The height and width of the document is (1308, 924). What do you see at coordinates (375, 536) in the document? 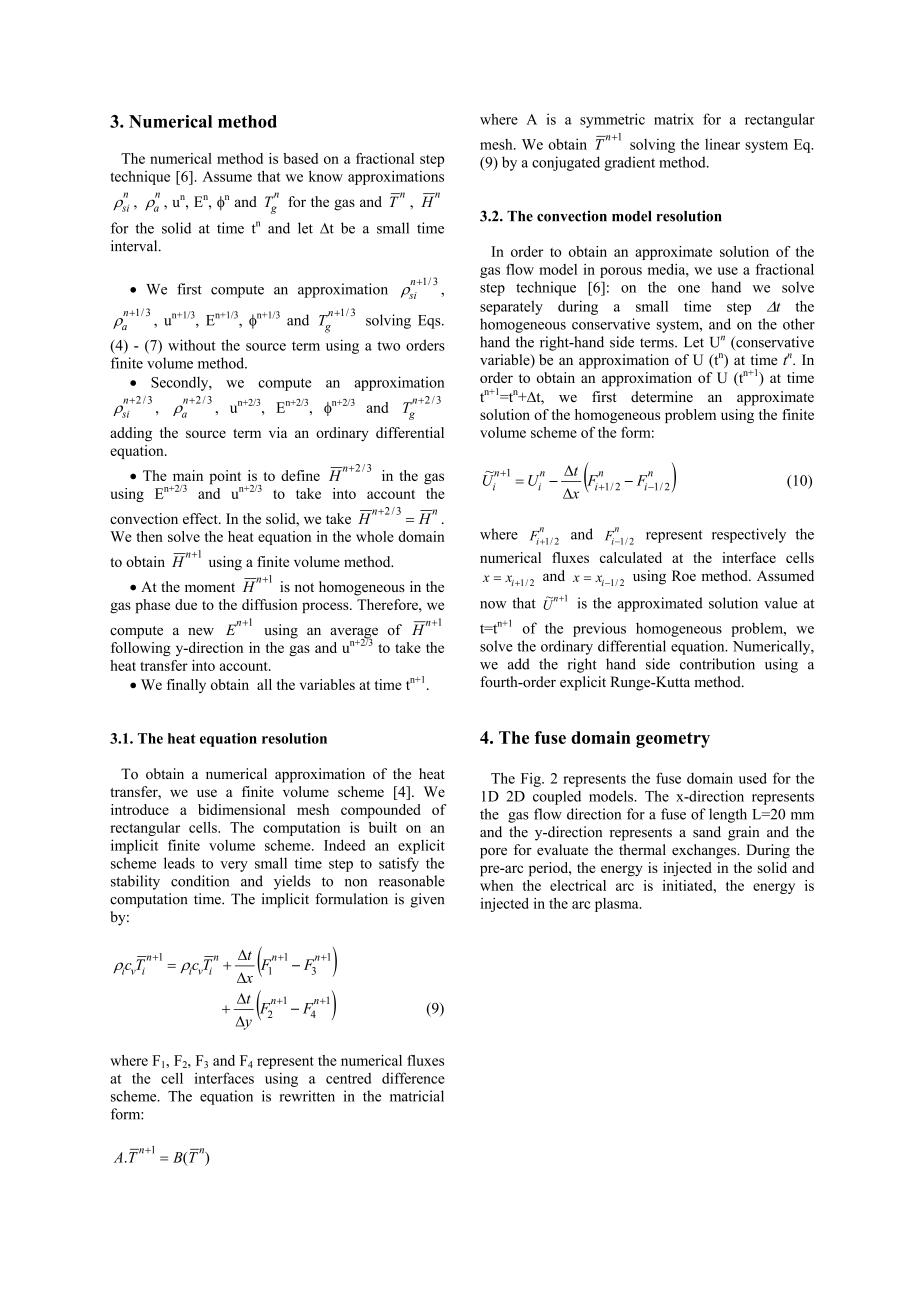
I see `whole` at bounding box center [375, 536].
